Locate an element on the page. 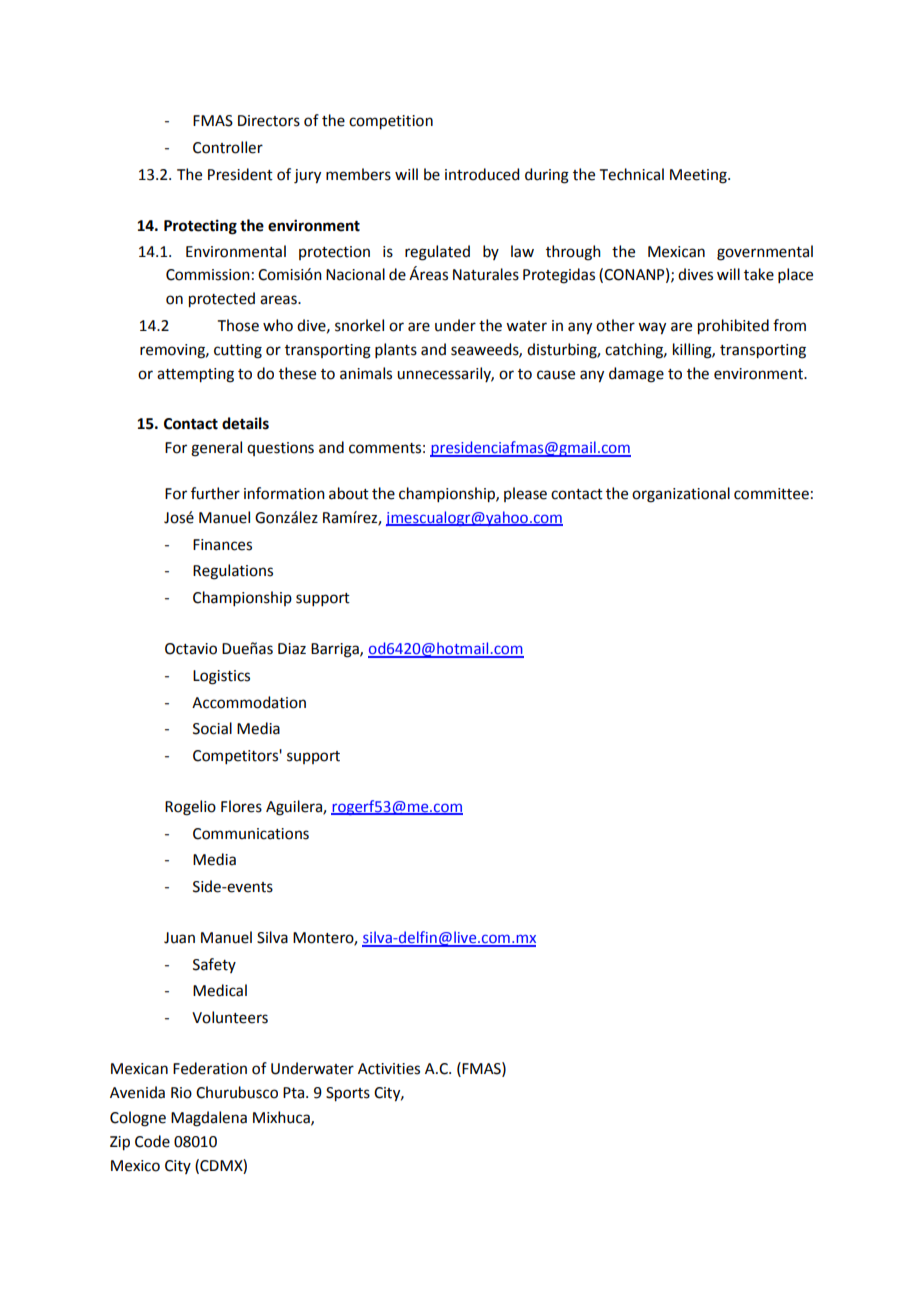 The image size is (924, 1307). Meeting is located at coordinates (699, 176).
